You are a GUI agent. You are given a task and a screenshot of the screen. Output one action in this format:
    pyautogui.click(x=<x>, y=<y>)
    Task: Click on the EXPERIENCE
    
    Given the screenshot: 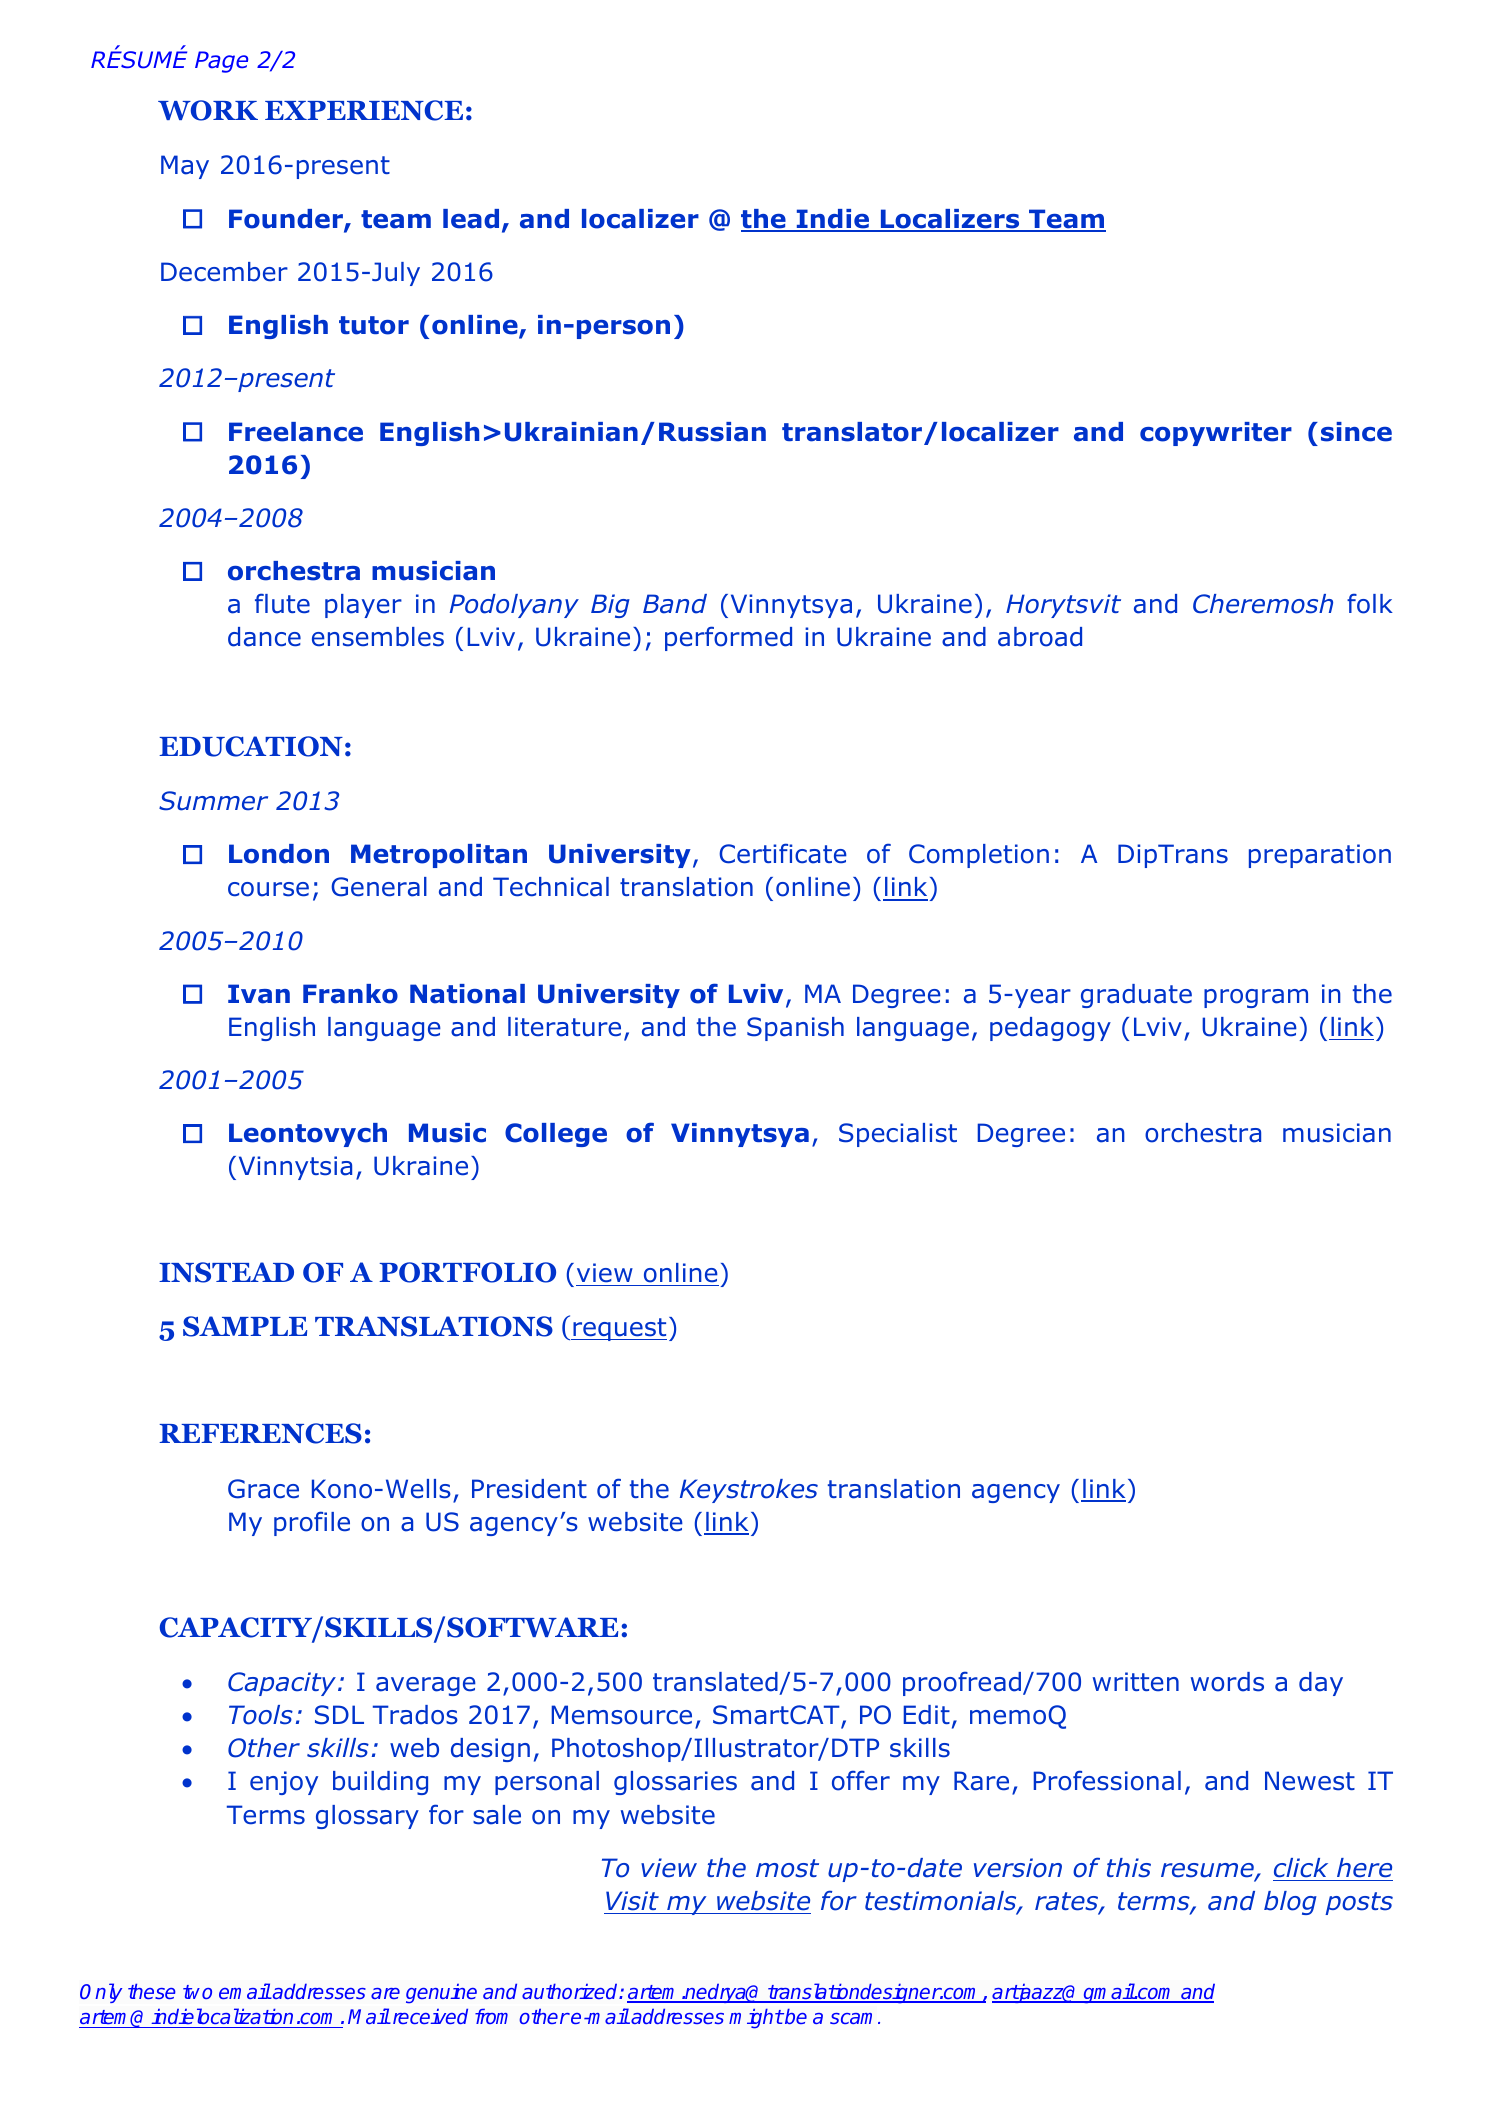 What is the action you would take?
    pyautogui.click(x=364, y=110)
